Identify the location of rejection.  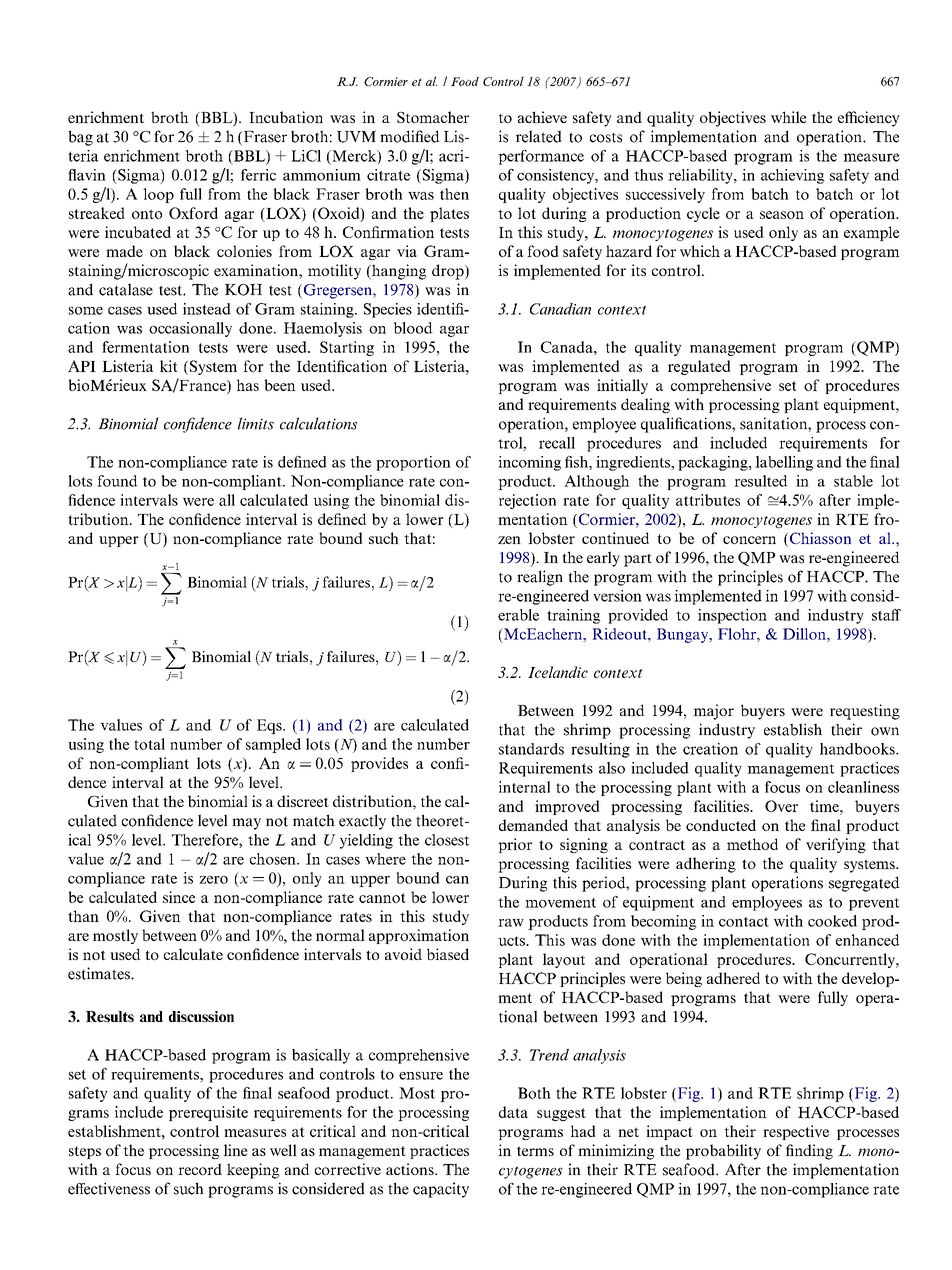
(527, 501).
